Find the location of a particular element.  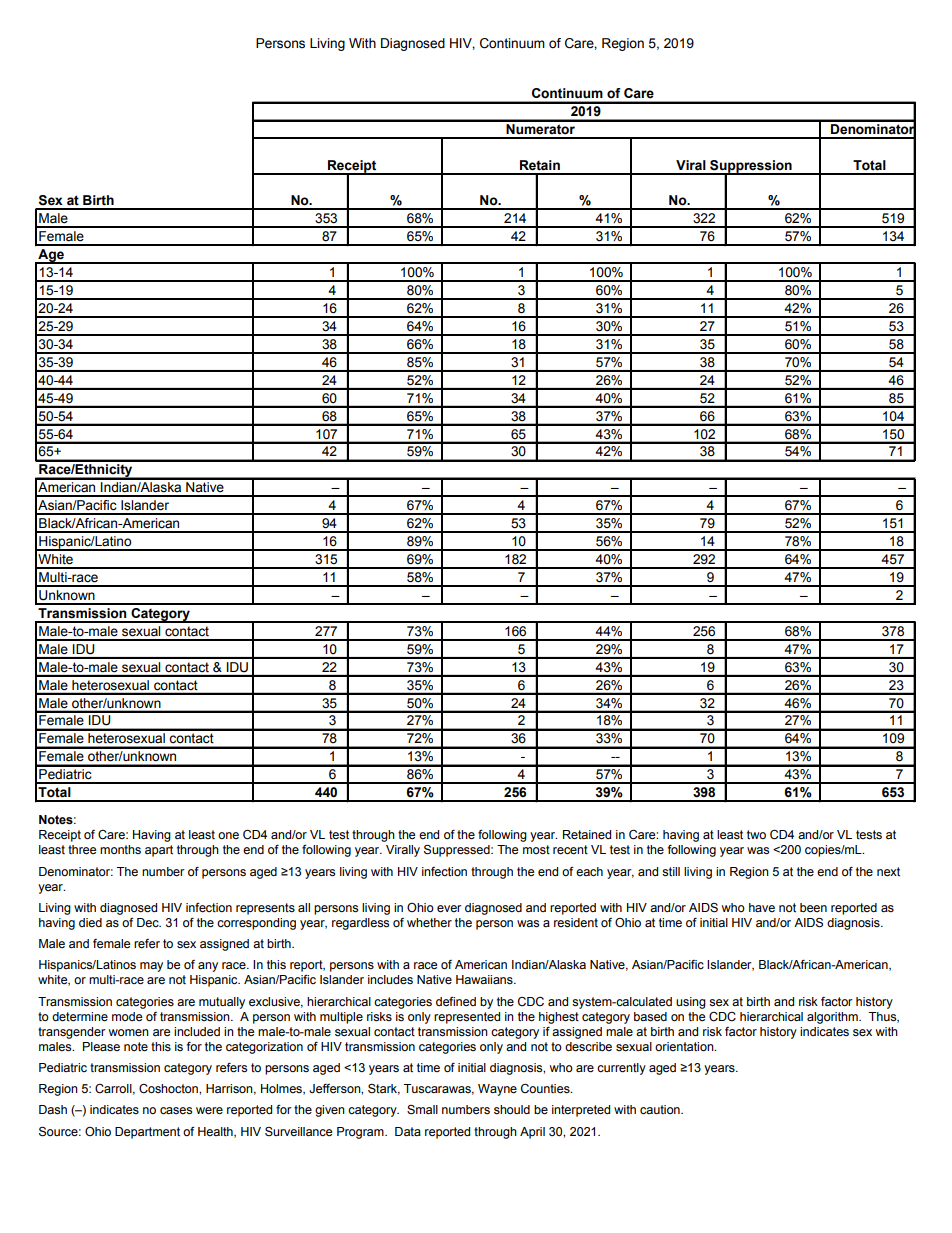

next is located at coordinates (888, 872).
